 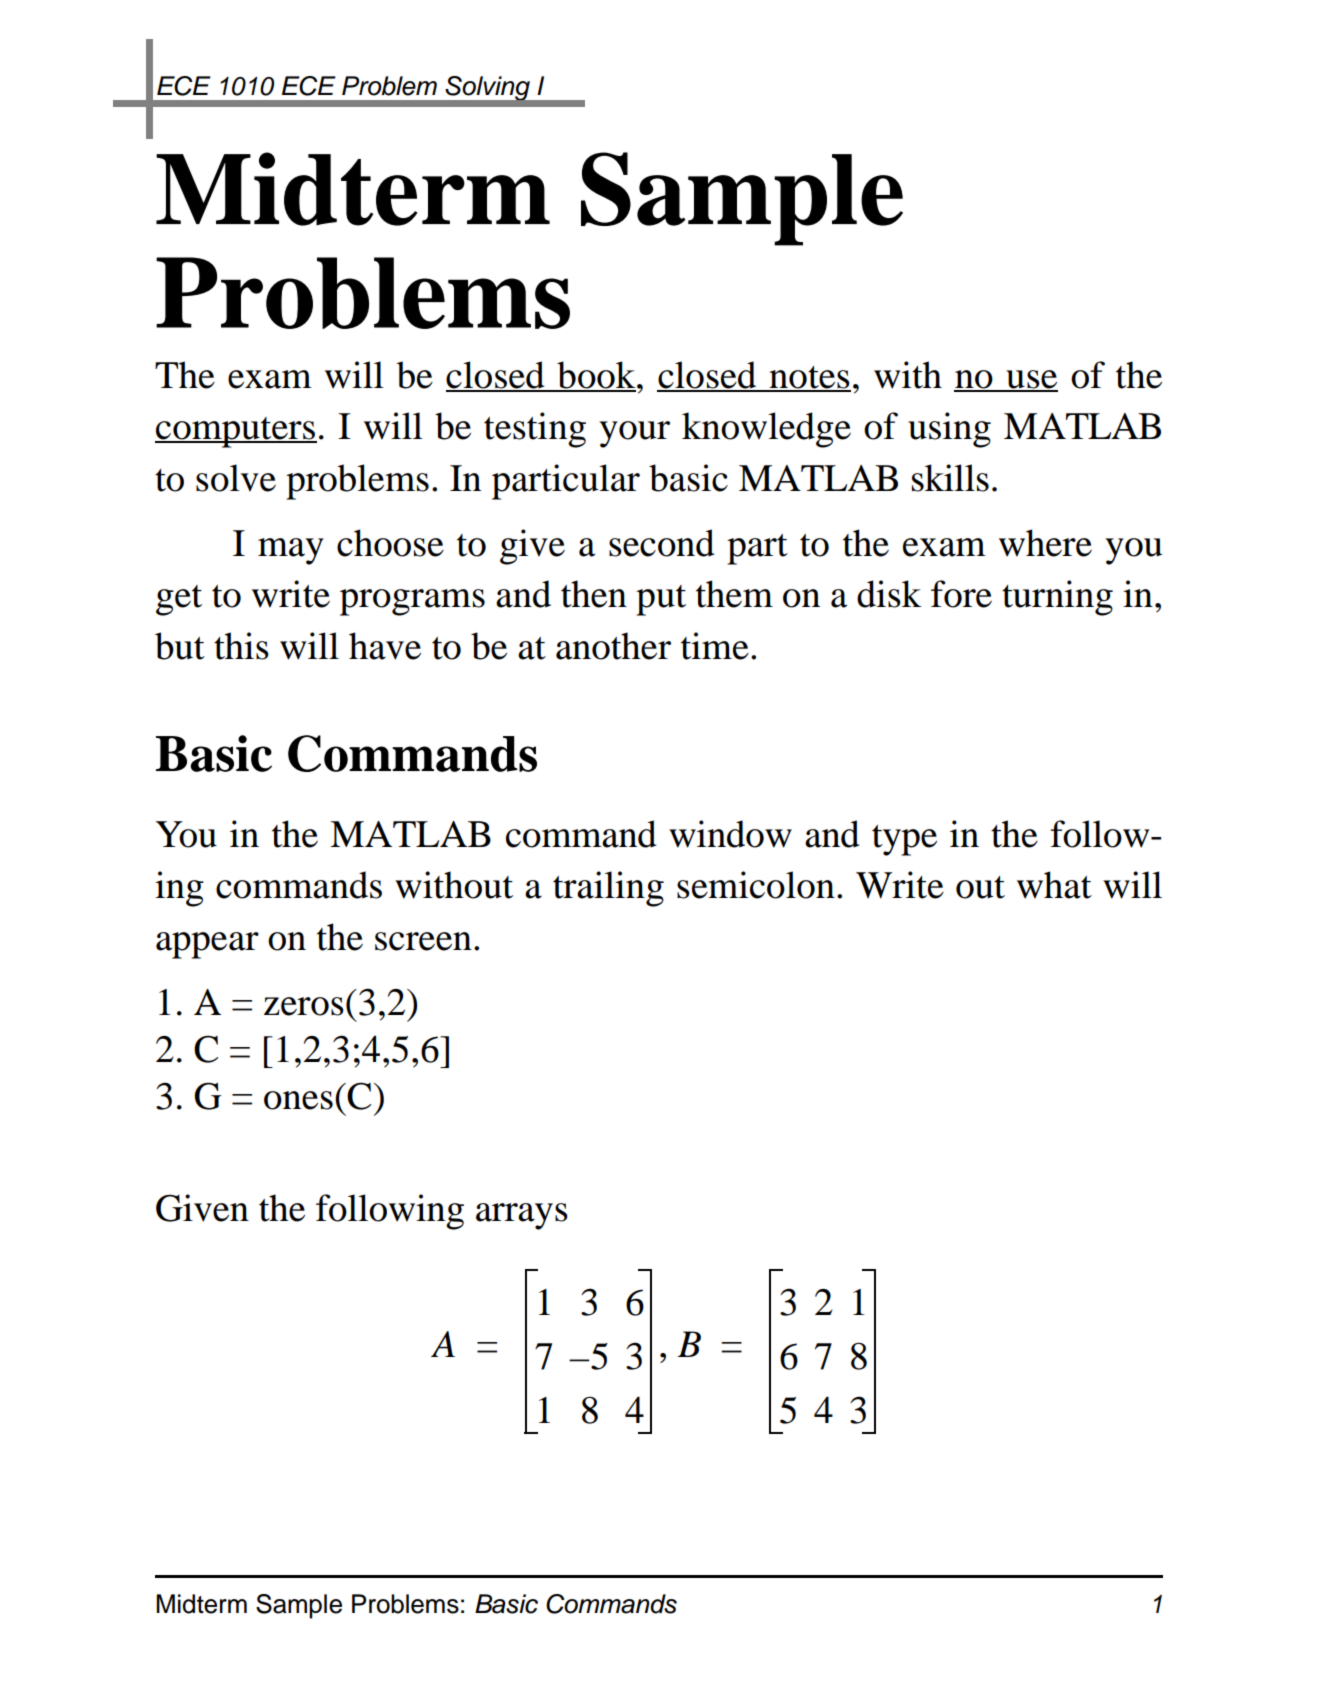 I want to click on type, so click(x=904, y=840).
